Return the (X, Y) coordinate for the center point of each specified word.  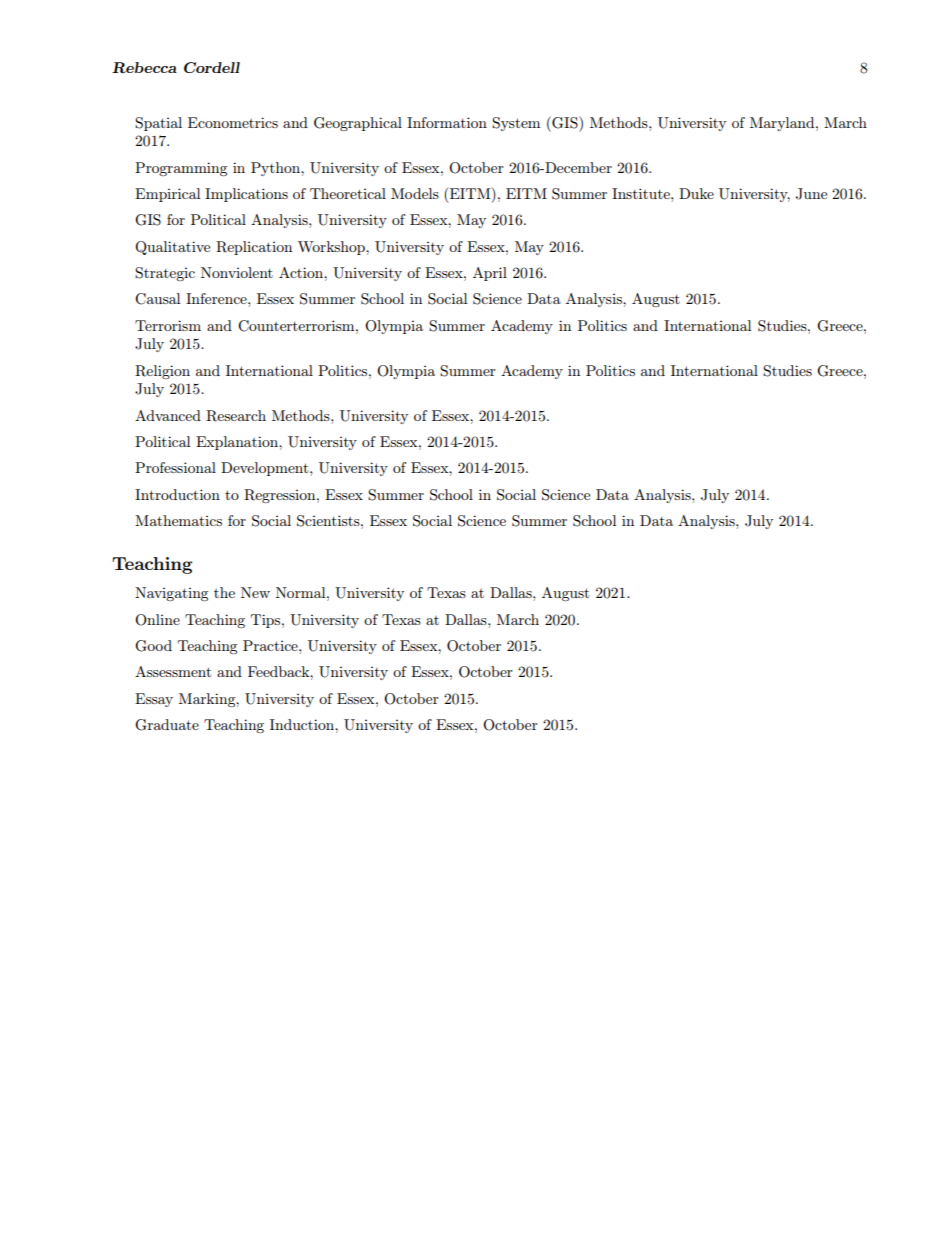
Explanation (238, 443)
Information (447, 122)
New (255, 592)
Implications (246, 195)
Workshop (332, 248)
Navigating (171, 594)
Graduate (167, 725)
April (490, 274)
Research (236, 416)
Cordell (212, 67)
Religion (162, 372)
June (811, 194)
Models (415, 193)
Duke (696, 193)
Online (157, 620)
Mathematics (178, 520)
